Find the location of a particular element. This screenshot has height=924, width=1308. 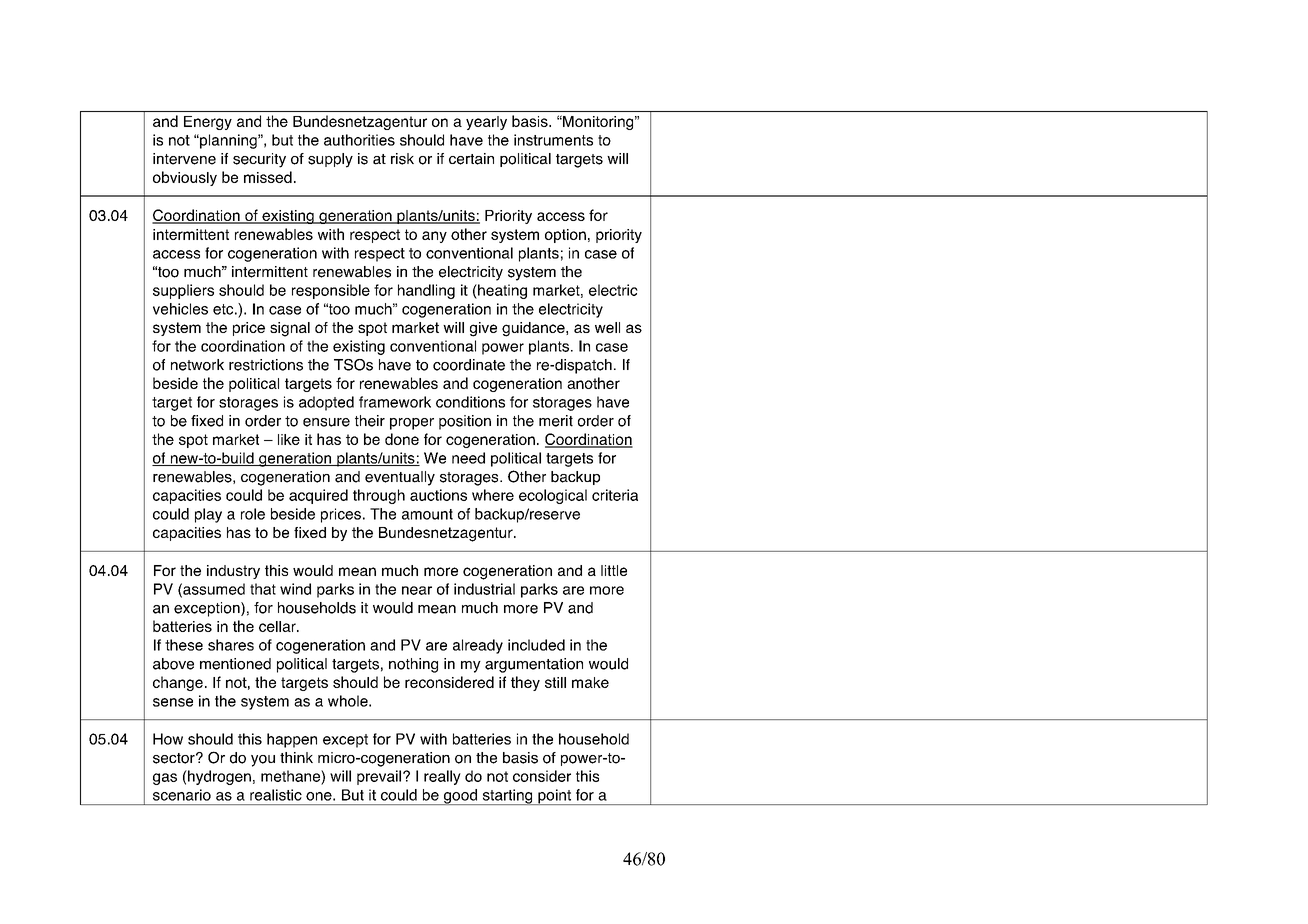

risk is located at coordinates (402, 159).
